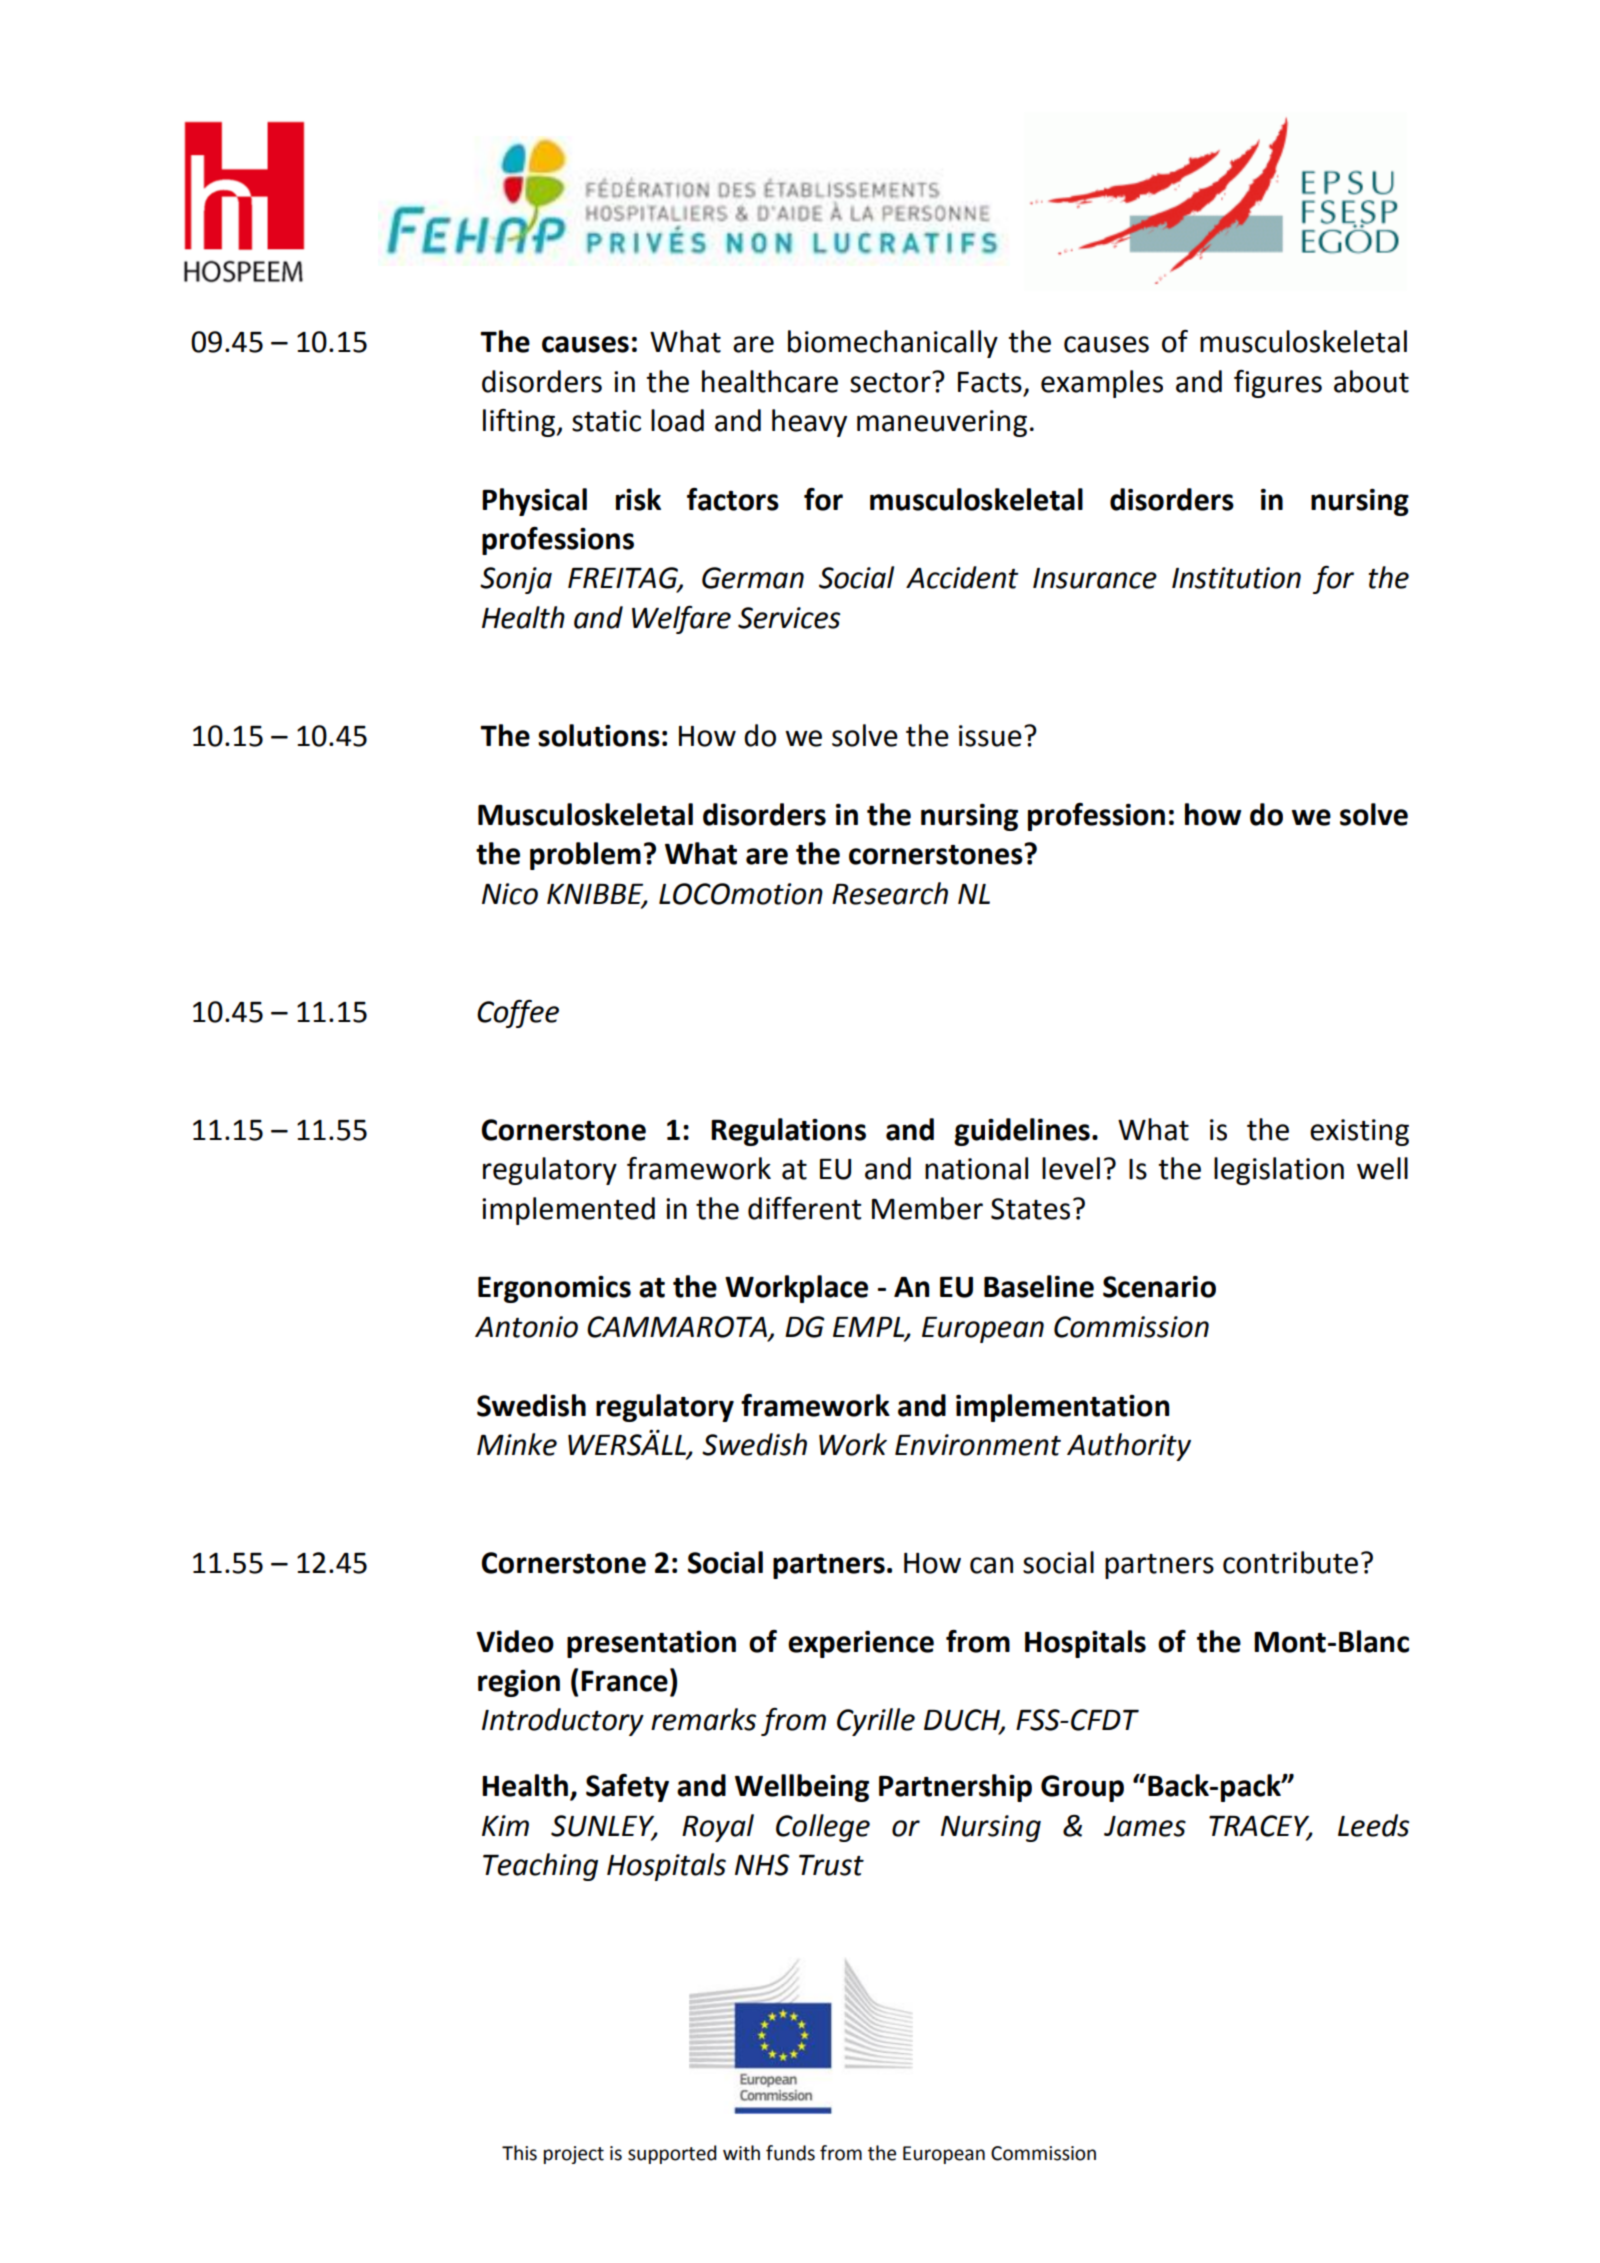 Image resolution: width=1600 pixels, height=2263 pixels. What do you see at coordinates (606, 421) in the screenshot?
I see `static` at bounding box center [606, 421].
